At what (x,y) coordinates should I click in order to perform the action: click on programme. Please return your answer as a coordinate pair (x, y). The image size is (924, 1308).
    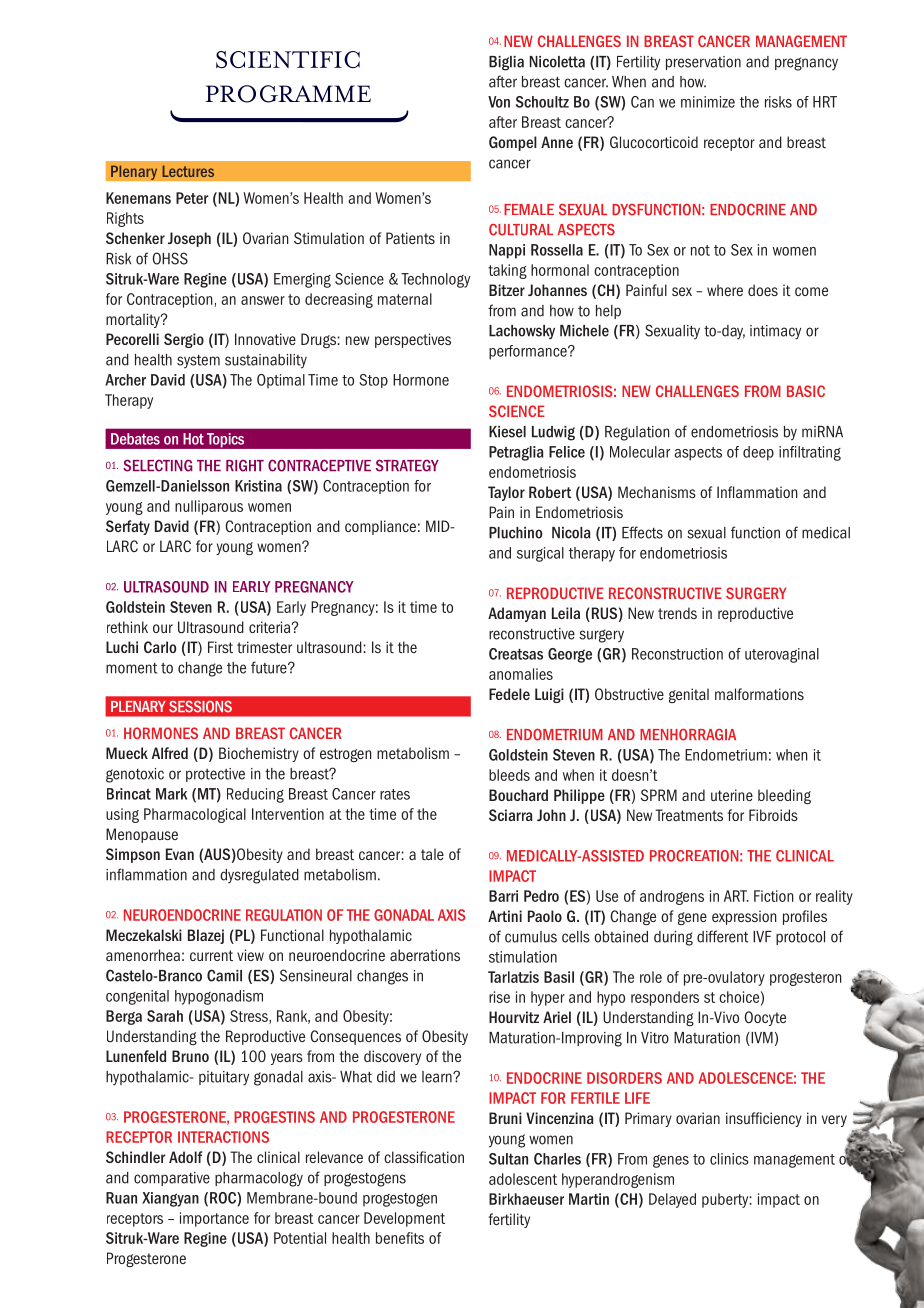
    Looking at the image, I should click on (288, 94).
